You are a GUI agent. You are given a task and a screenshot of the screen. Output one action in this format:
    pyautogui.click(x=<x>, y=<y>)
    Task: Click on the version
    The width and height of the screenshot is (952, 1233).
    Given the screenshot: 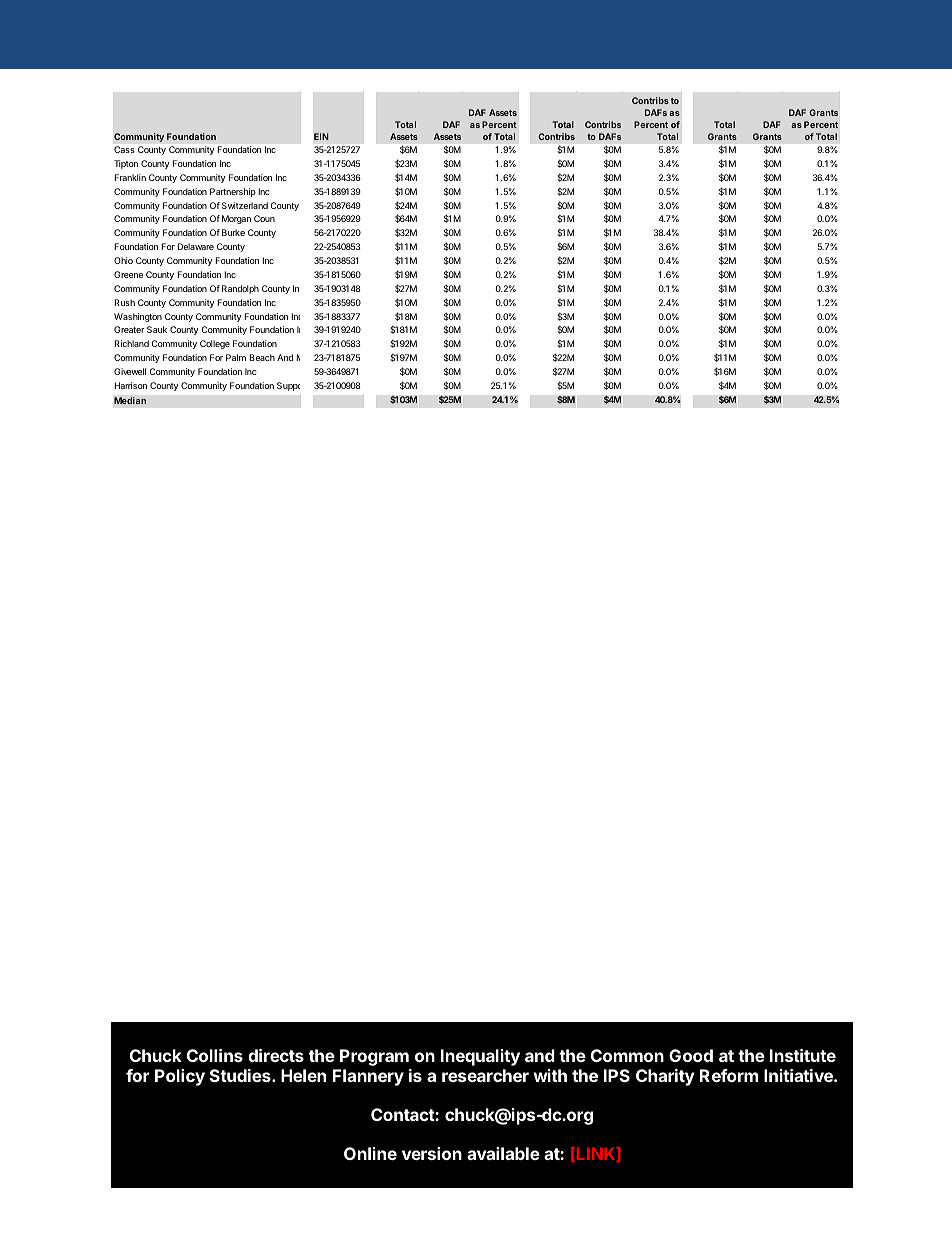 What is the action you would take?
    pyautogui.click(x=432, y=1153)
